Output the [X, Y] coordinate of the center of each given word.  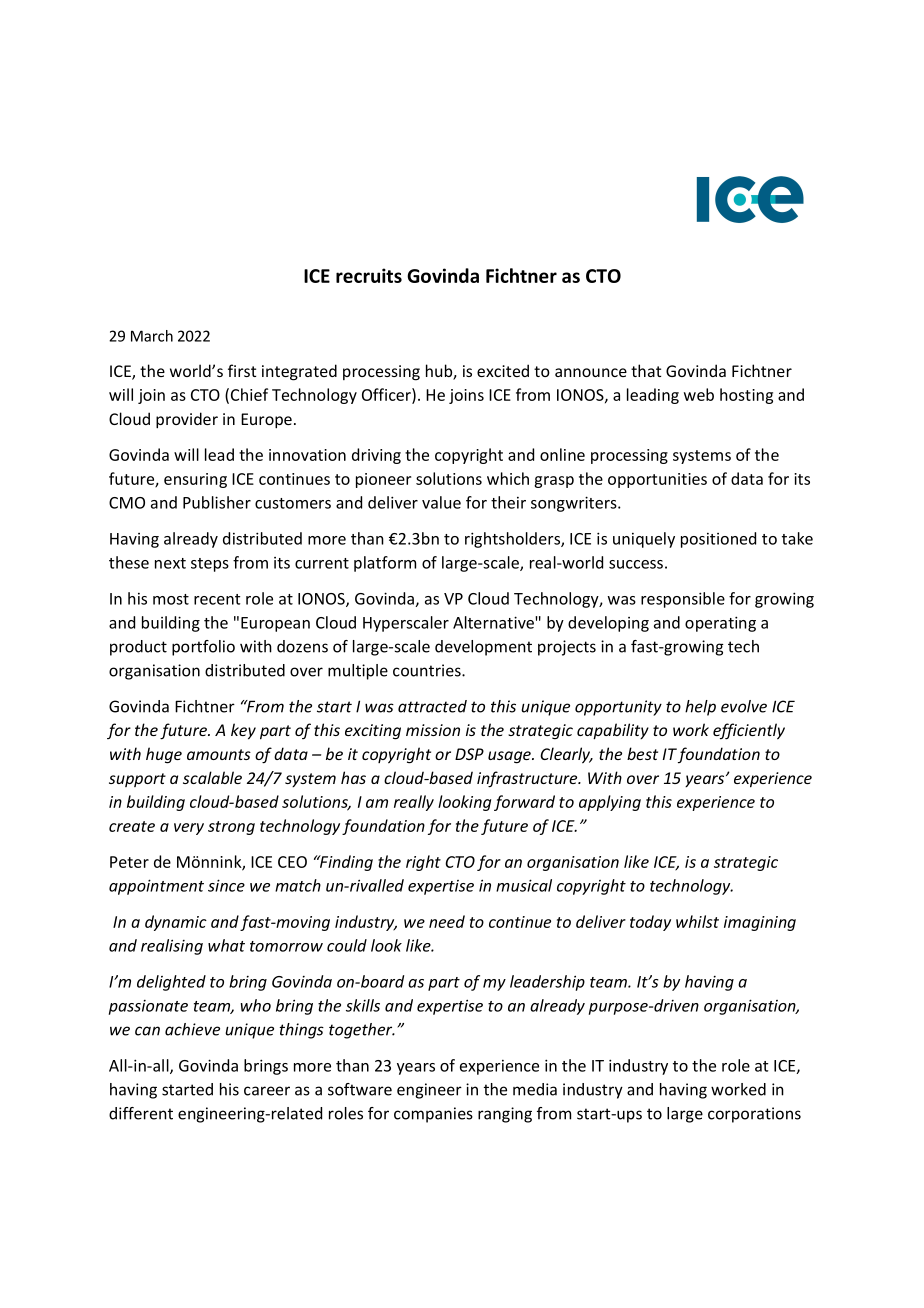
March [152, 336]
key [243, 731]
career [267, 1091]
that [646, 370]
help [700, 708]
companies [433, 1115]
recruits [369, 275]
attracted [432, 706]
